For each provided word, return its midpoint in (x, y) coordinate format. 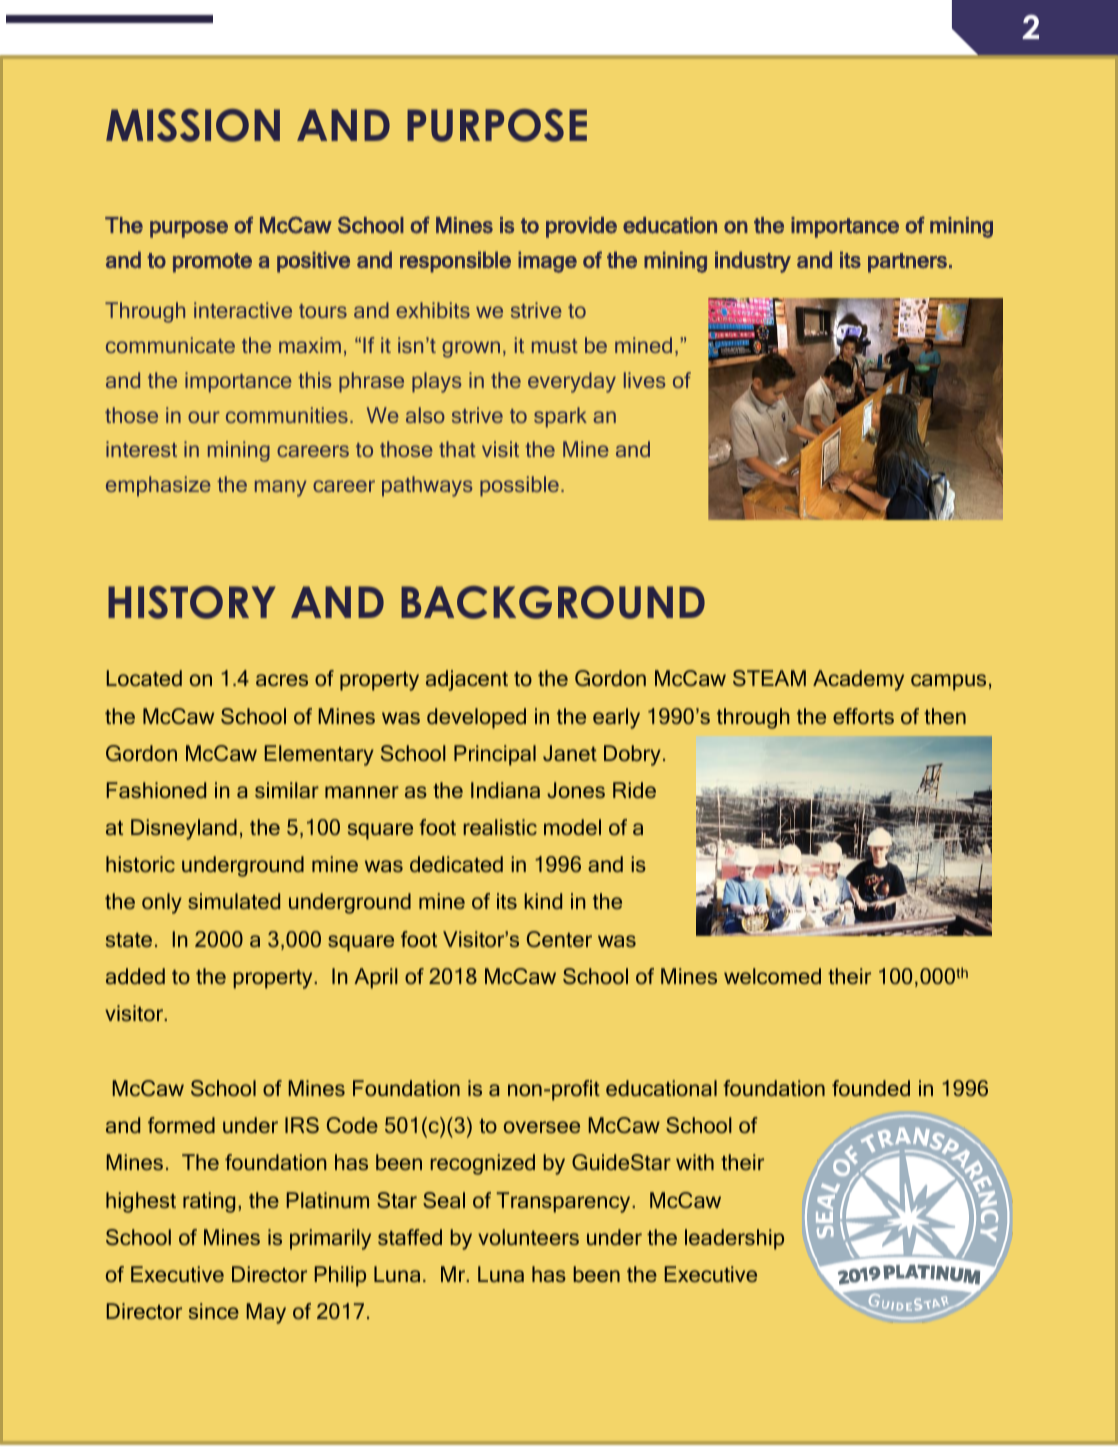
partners (907, 263)
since (214, 1311)
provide (581, 227)
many (281, 488)
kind (543, 901)
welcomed (772, 976)
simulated (234, 901)
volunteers (528, 1237)
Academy (858, 680)
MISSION (193, 125)
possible (519, 486)
